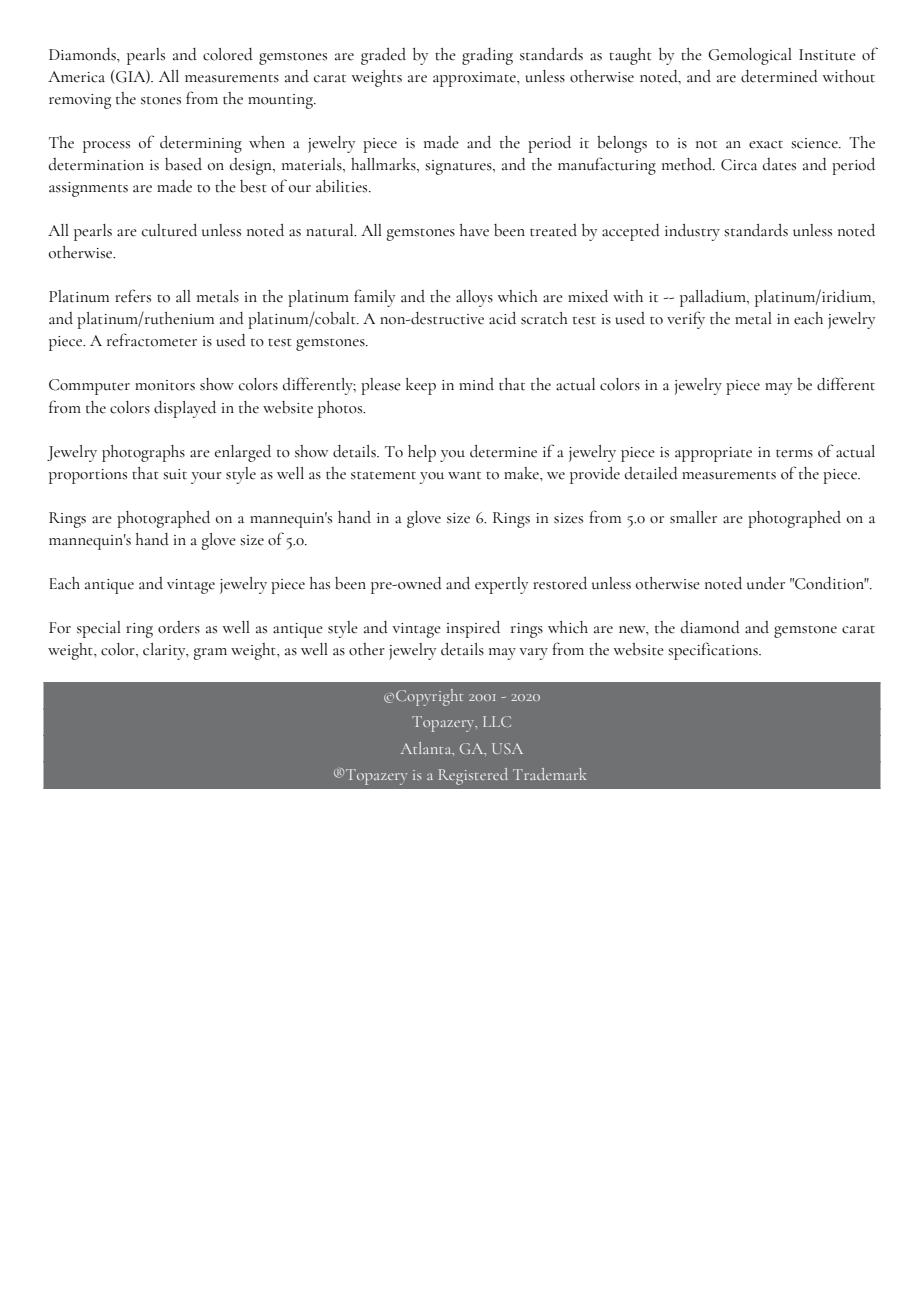 The width and height of the screenshot is (924, 1308). What do you see at coordinates (475, 79) in the screenshot?
I see `approximate` at bounding box center [475, 79].
